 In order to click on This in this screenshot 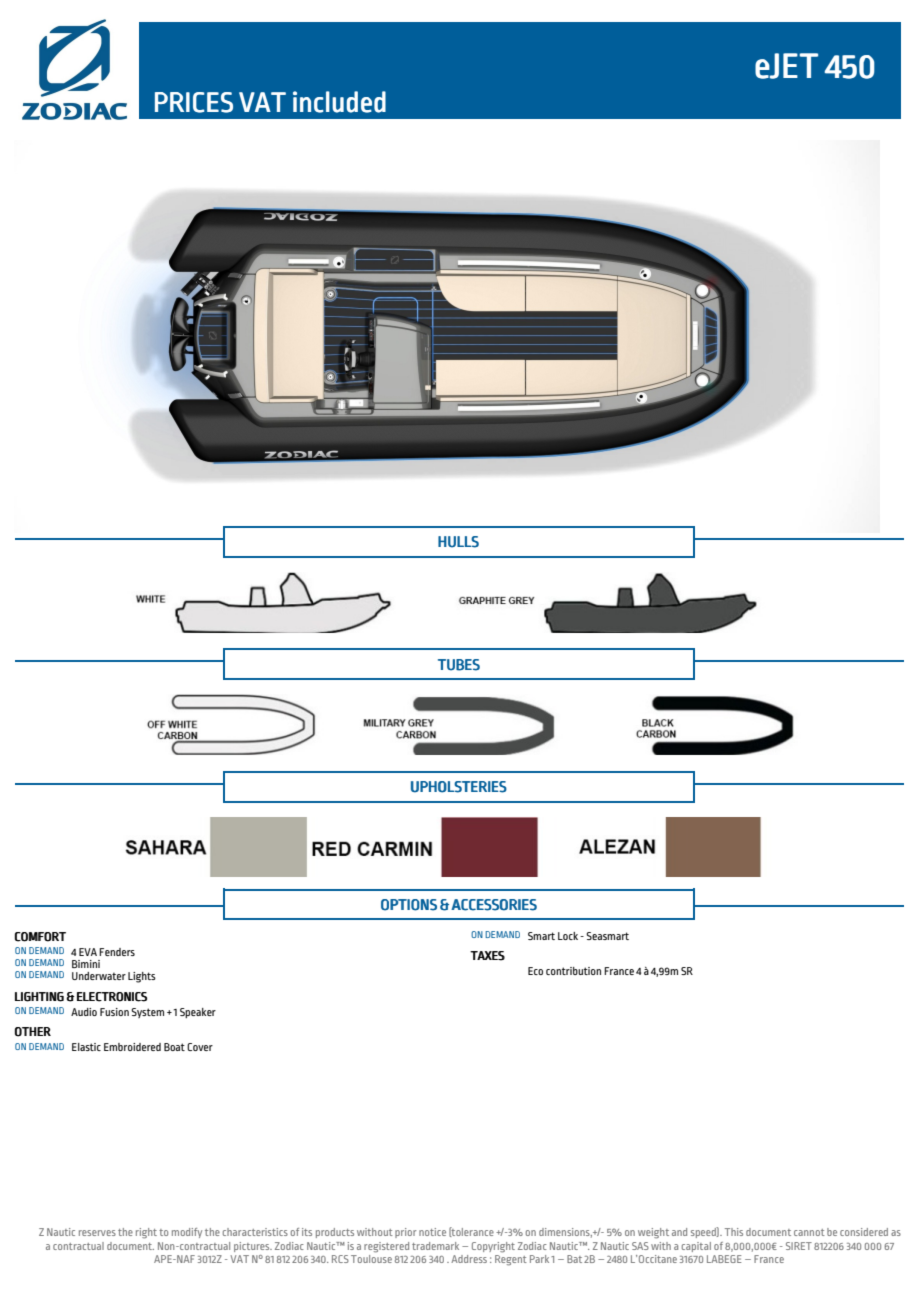, I will do `click(734, 1232)`.
